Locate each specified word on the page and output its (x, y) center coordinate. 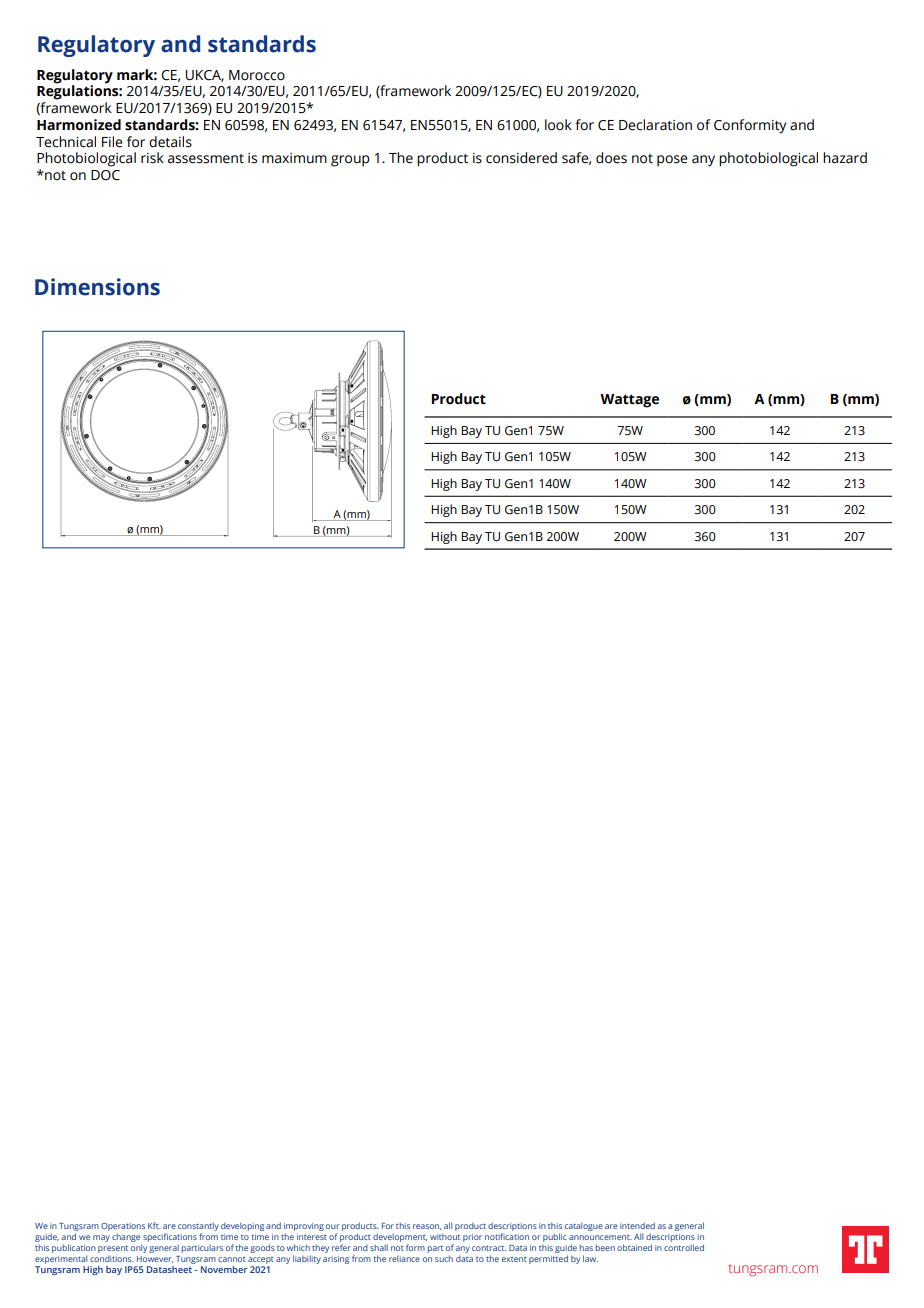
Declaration (655, 125)
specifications (170, 1237)
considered (521, 158)
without (445, 1236)
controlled (684, 1247)
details (170, 142)
